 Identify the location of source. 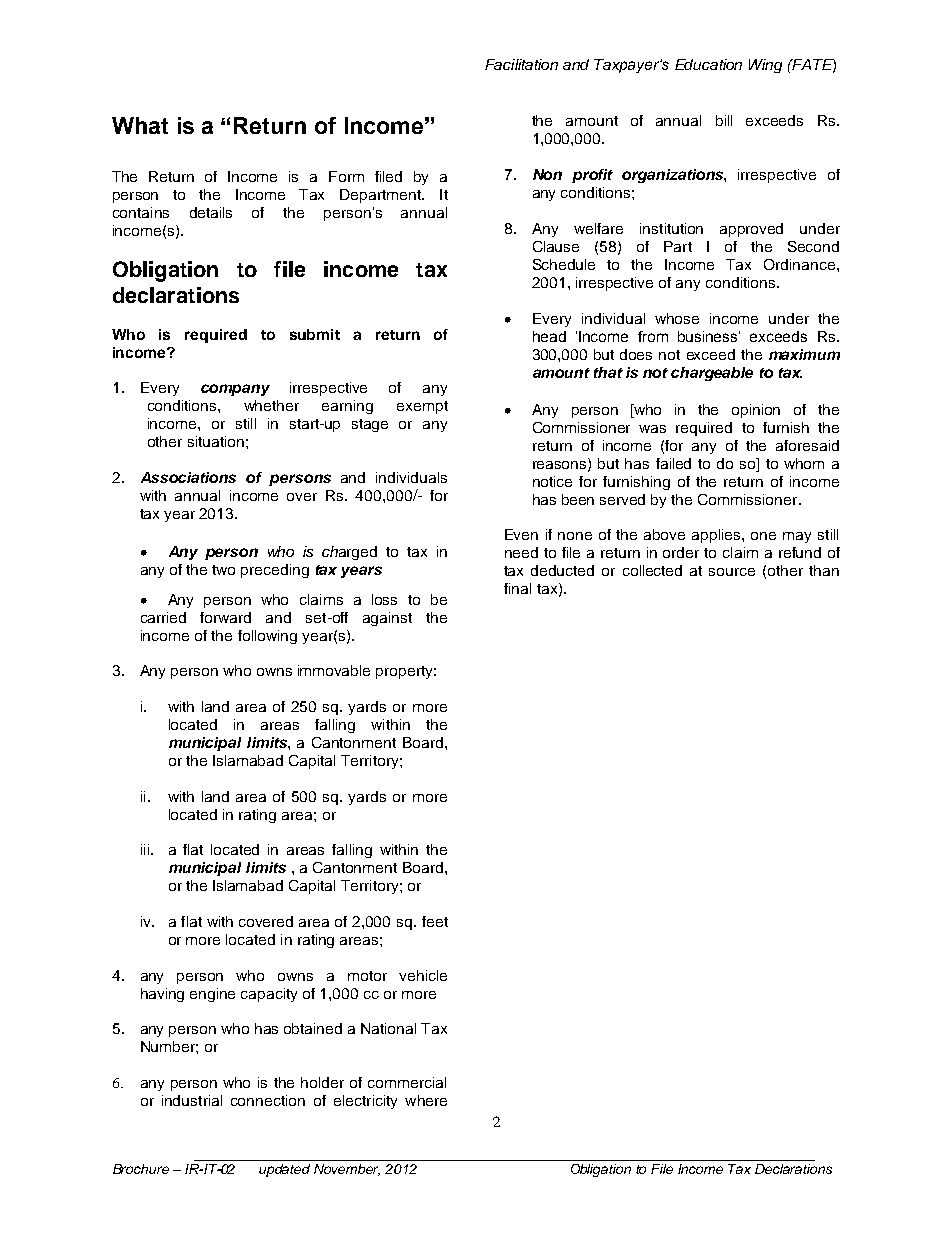
(732, 572).
